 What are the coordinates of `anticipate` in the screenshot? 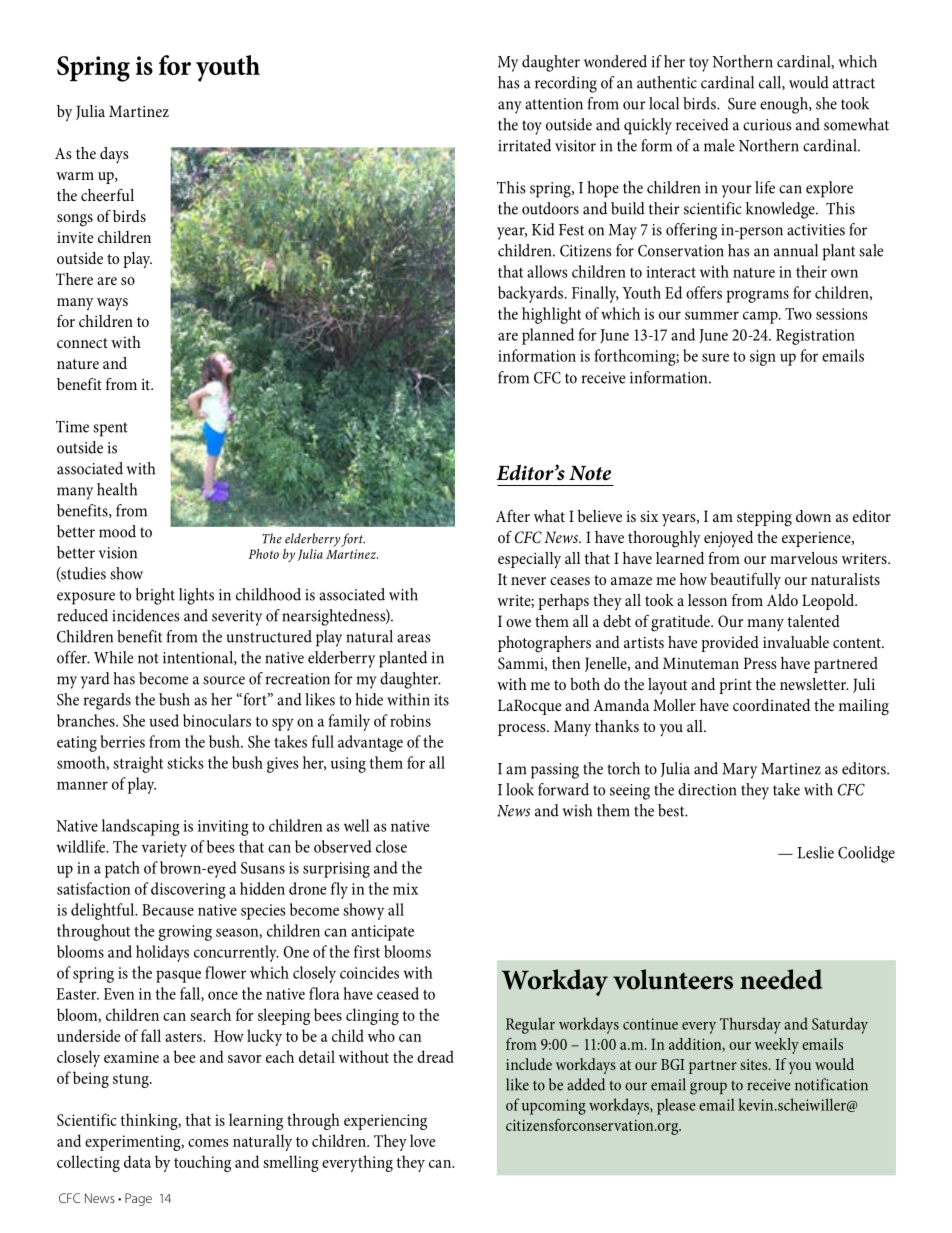 It's located at (382, 933).
